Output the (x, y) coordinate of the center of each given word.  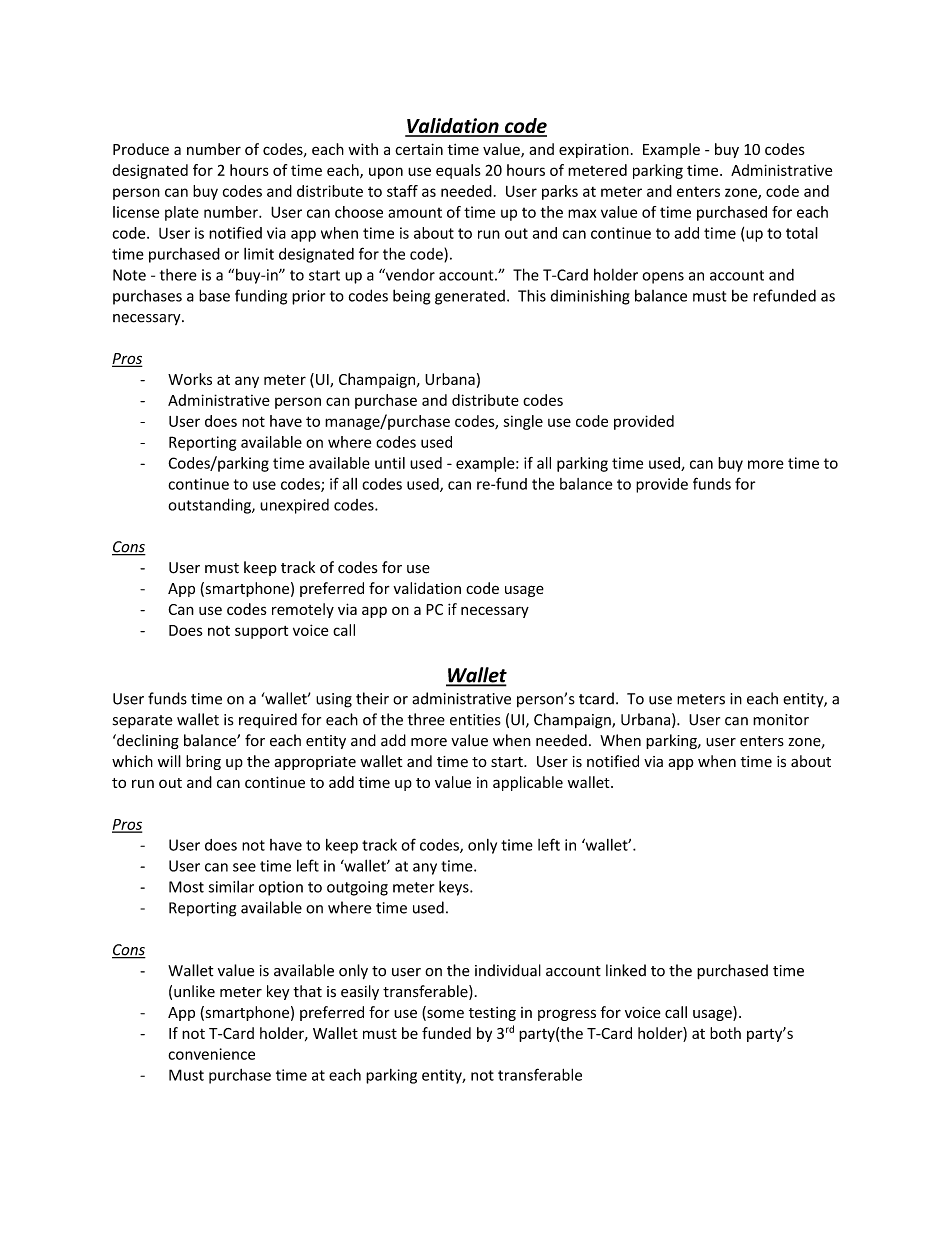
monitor (781, 720)
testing (492, 1014)
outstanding (210, 506)
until (390, 463)
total (802, 233)
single (523, 422)
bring (203, 762)
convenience (211, 1054)
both (725, 1033)
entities (475, 720)
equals (458, 171)
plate (182, 213)
